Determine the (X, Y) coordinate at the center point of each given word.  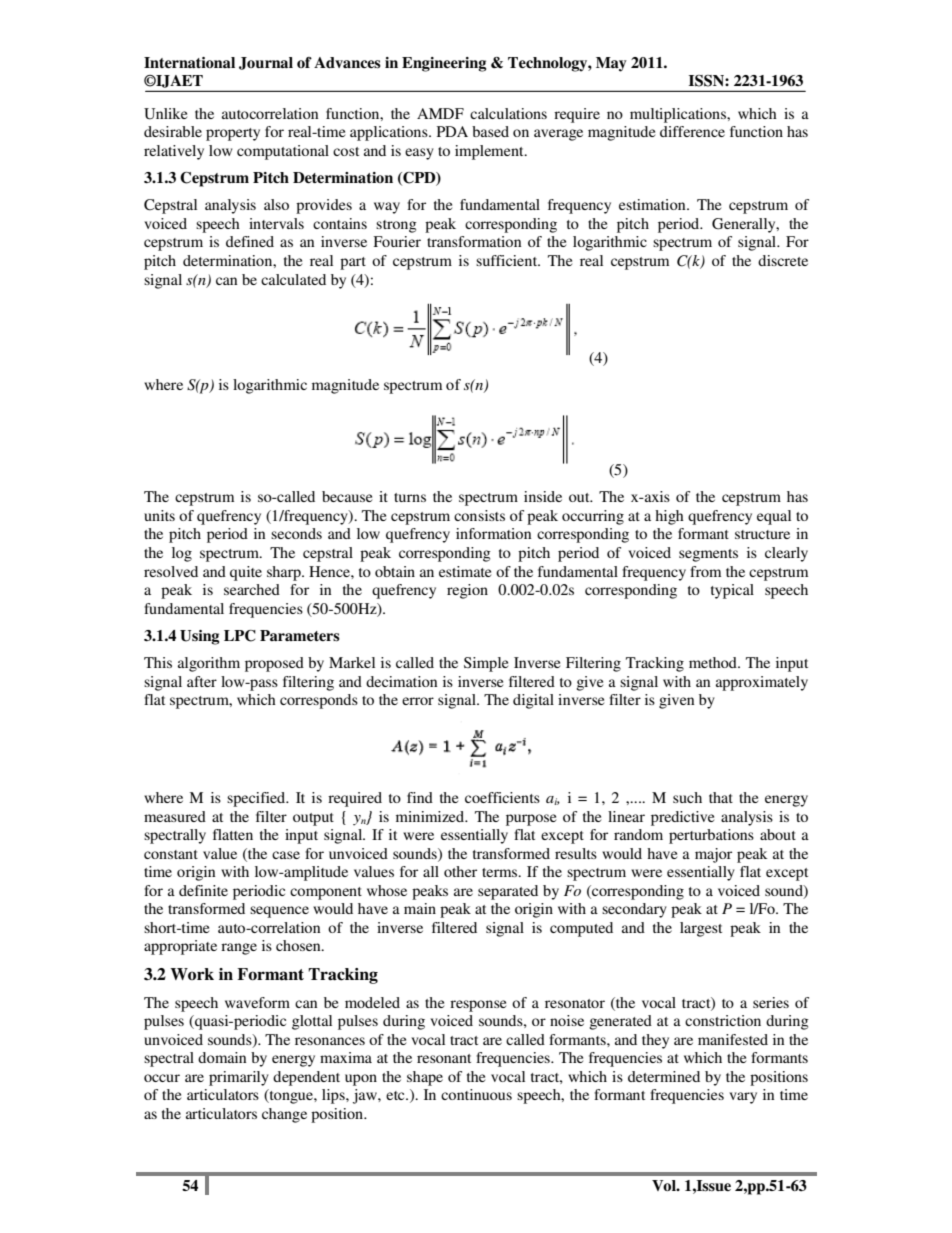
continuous (476, 1094)
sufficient (508, 260)
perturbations (711, 836)
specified (257, 799)
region (467, 591)
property (233, 134)
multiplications (679, 115)
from (705, 571)
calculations (508, 113)
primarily (239, 1078)
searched (252, 589)
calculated (293, 279)
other (460, 871)
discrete (783, 260)
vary (743, 1098)
